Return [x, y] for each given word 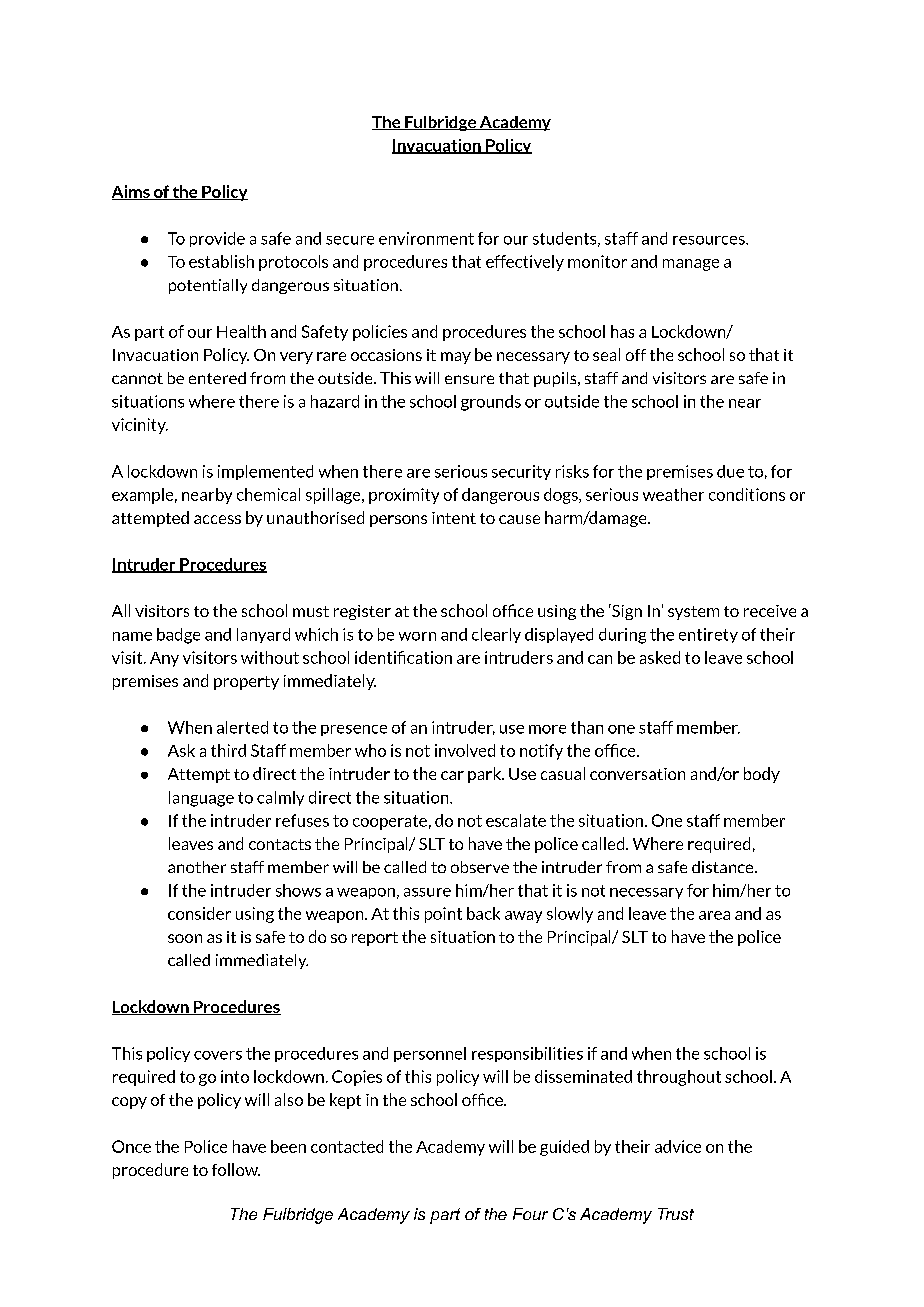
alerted [242, 727]
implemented [265, 472]
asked [660, 657]
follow [236, 1169]
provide [217, 239]
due [730, 471]
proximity [404, 496]
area [714, 915]
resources [710, 240]
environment [426, 238]
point [443, 915]
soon [185, 938]
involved [465, 750]
